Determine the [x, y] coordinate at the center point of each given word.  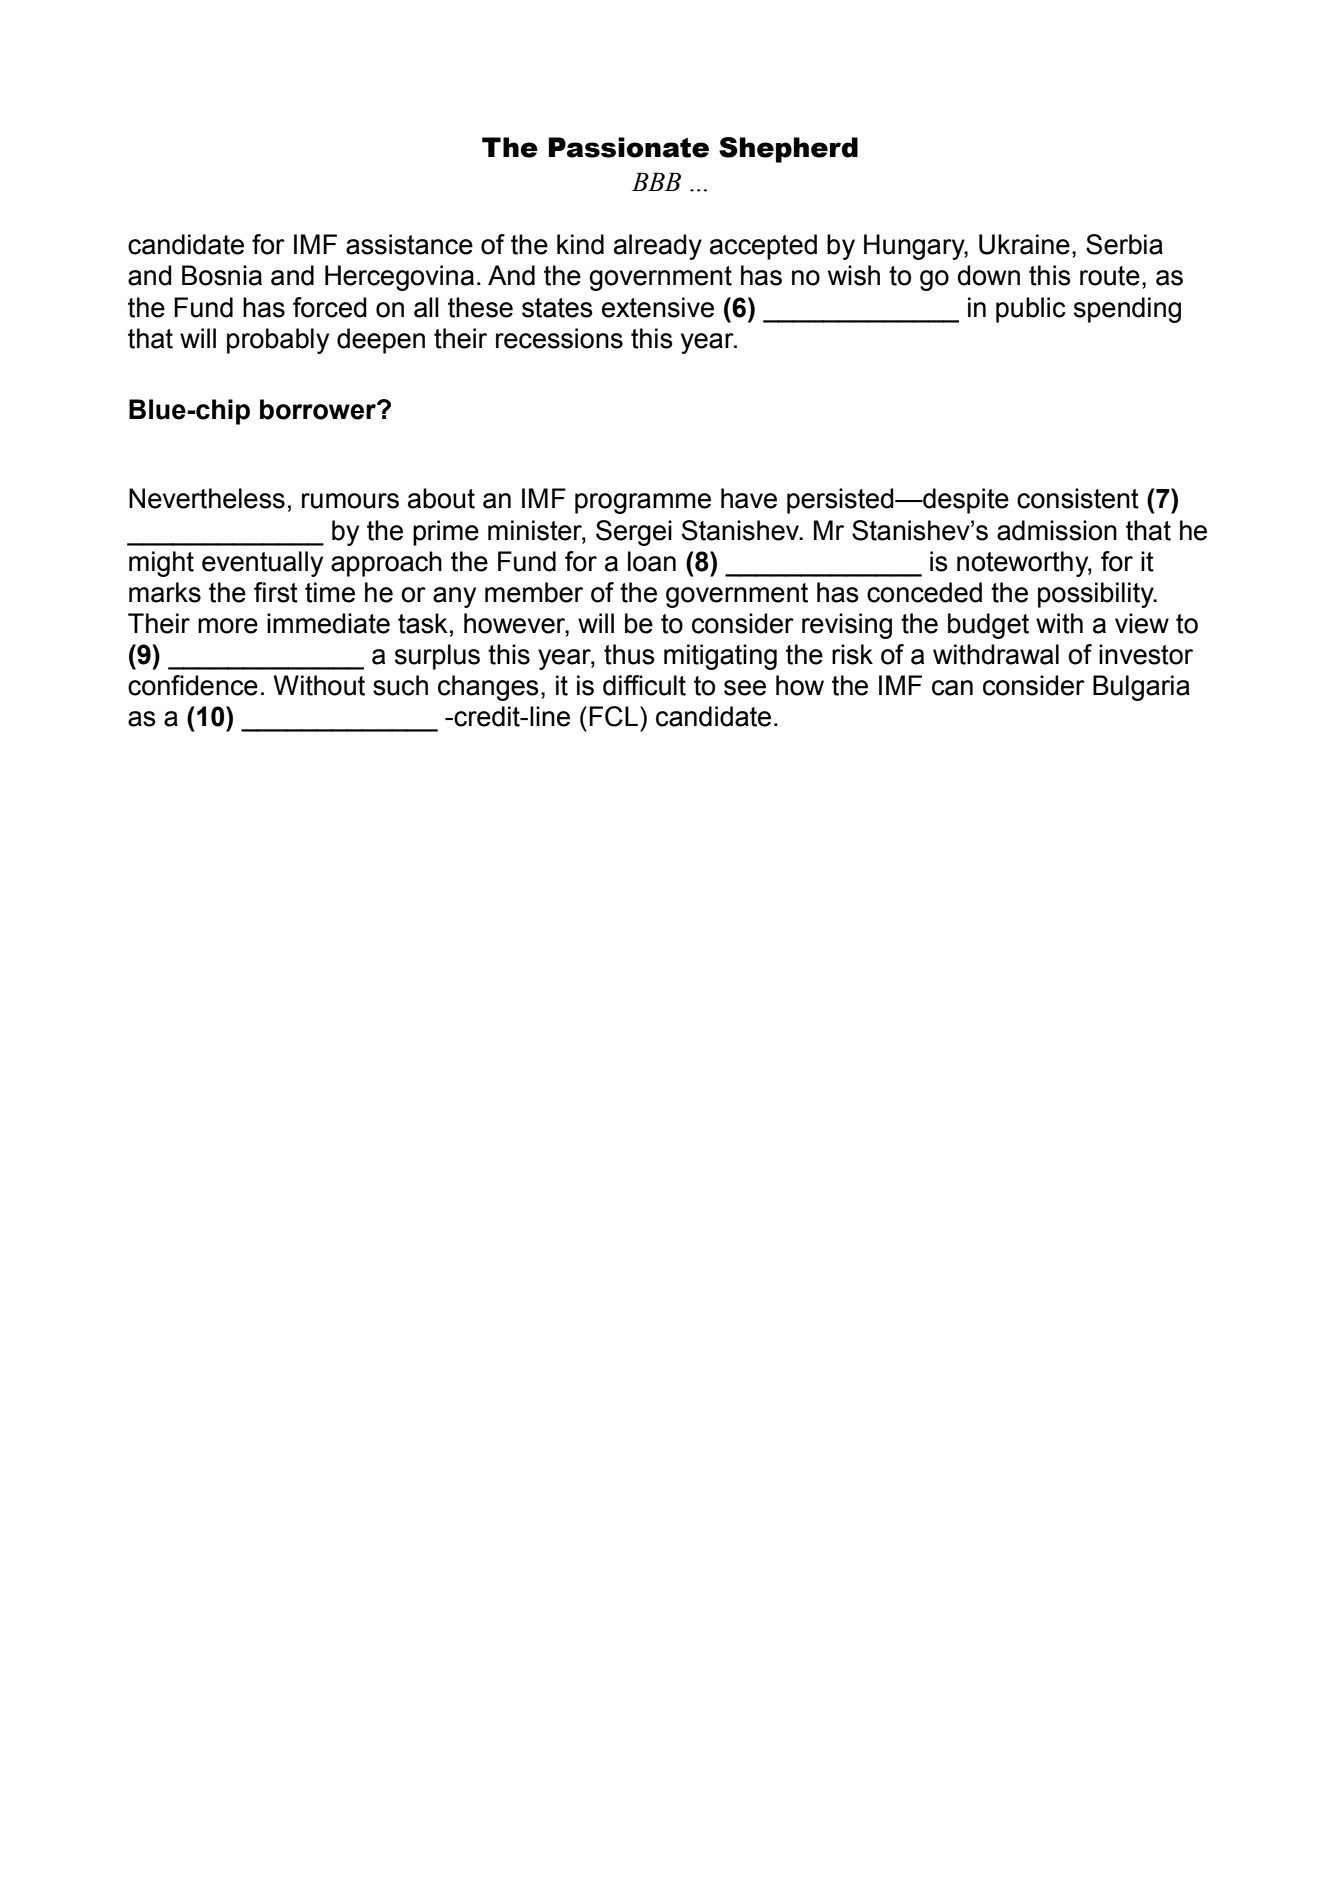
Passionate [629, 147]
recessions [559, 338]
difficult [644, 685]
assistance [409, 244]
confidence [193, 685]
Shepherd [788, 150]
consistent [1078, 498]
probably [278, 341]
